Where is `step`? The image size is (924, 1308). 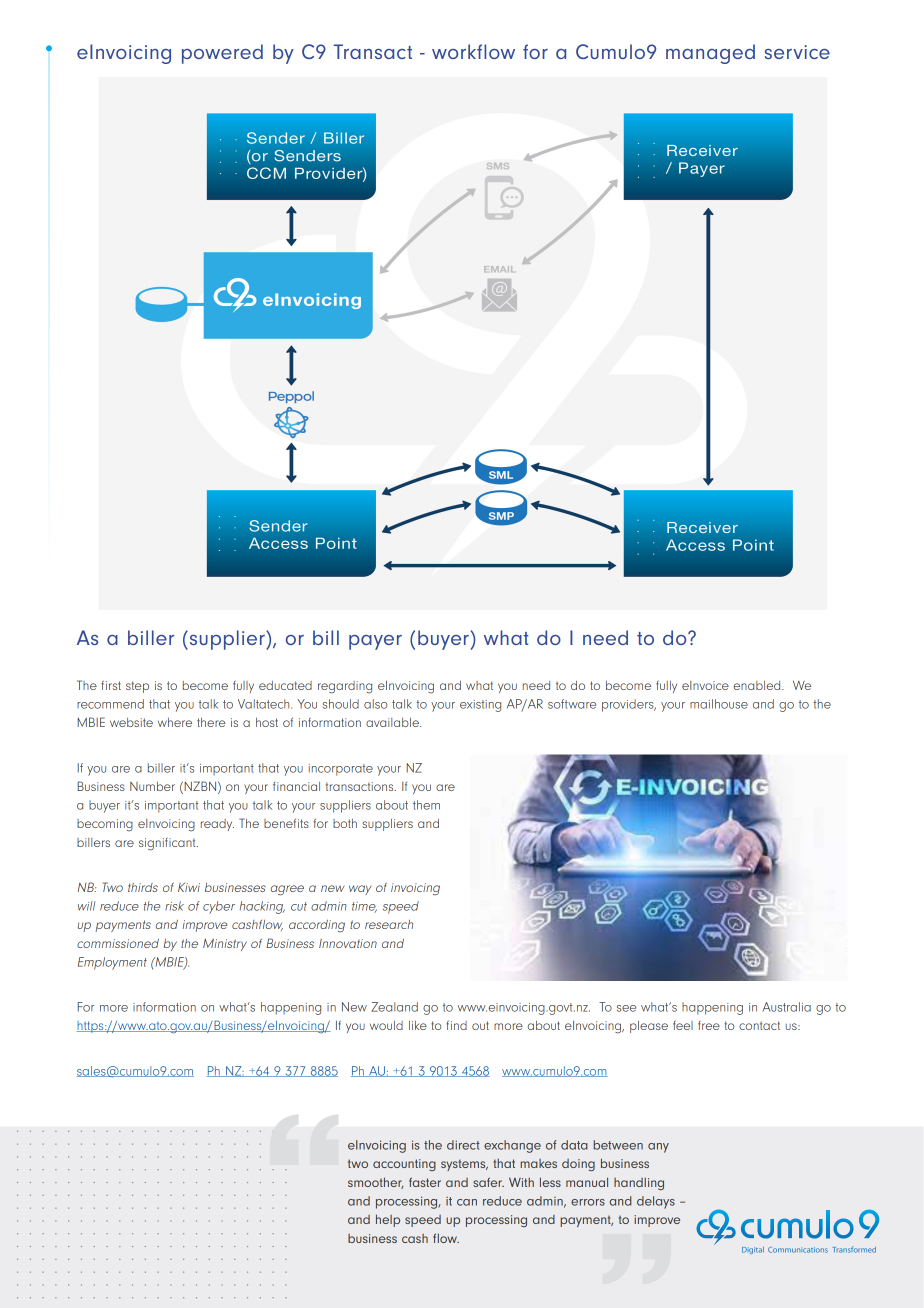 step is located at coordinates (137, 687).
